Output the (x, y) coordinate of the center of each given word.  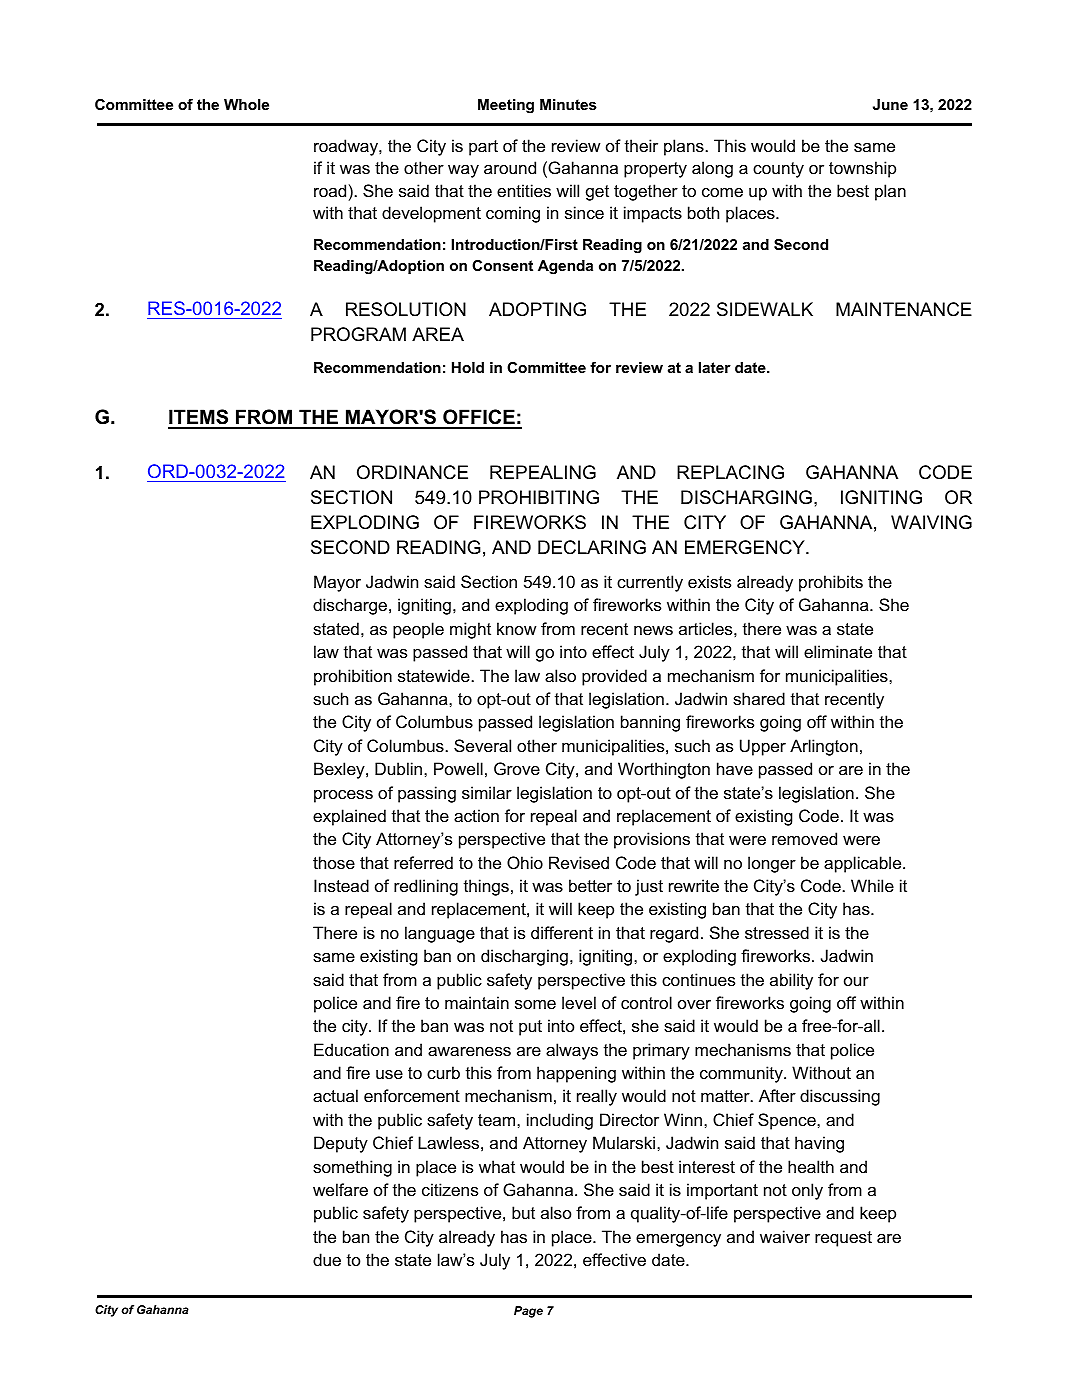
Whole (246, 104)
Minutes (568, 104)
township (862, 169)
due (327, 1259)
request (843, 1239)
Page (528, 1312)
